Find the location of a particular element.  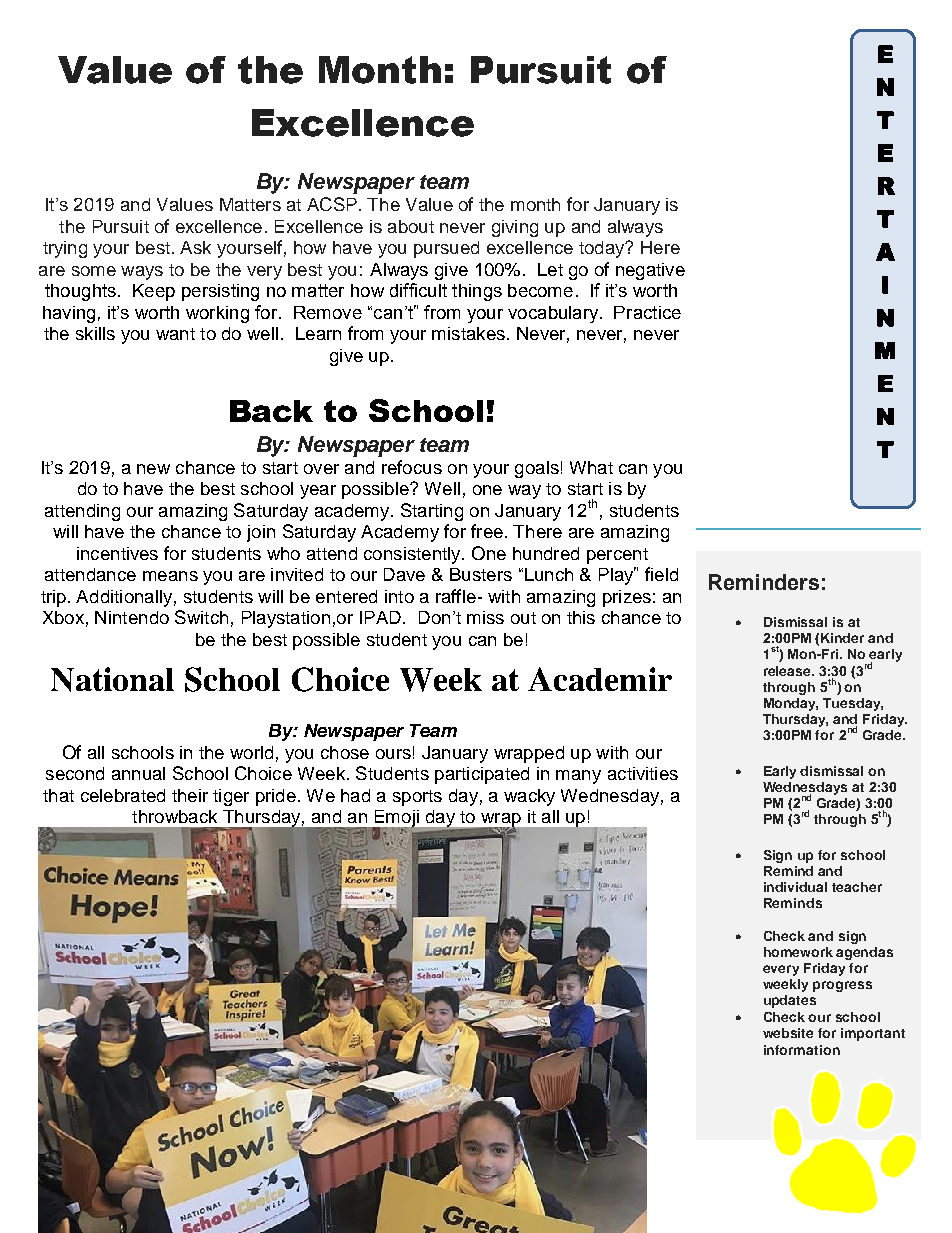

What is located at coordinates (591, 467).
